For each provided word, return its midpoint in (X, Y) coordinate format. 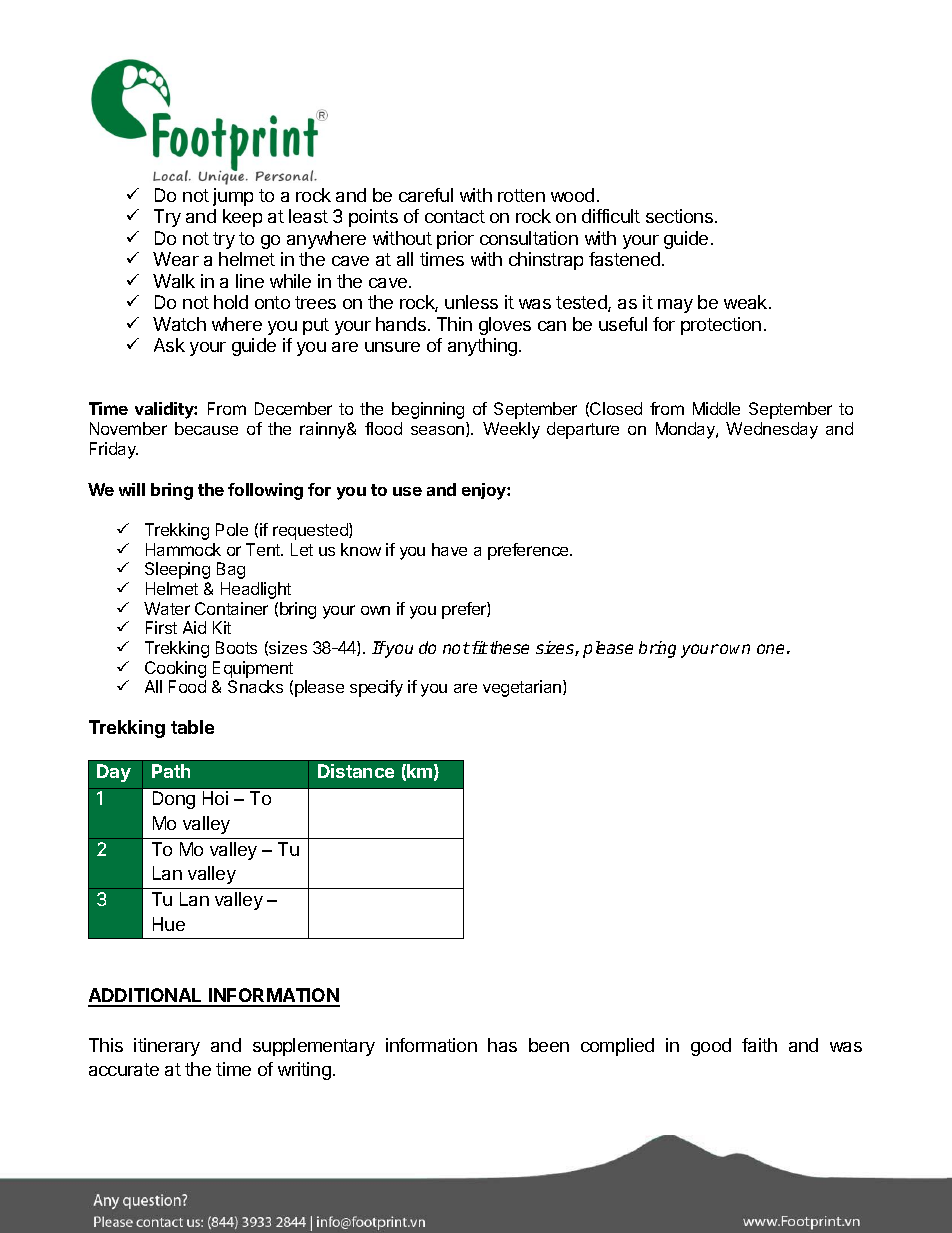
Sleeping (177, 570)
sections (679, 216)
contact (455, 216)
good (711, 1047)
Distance (356, 771)
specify (376, 688)
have (449, 549)
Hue (169, 924)
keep (242, 218)
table (192, 727)
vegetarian (523, 688)
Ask (169, 345)
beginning (428, 410)
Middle (716, 408)
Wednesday (772, 430)
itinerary (167, 1047)
